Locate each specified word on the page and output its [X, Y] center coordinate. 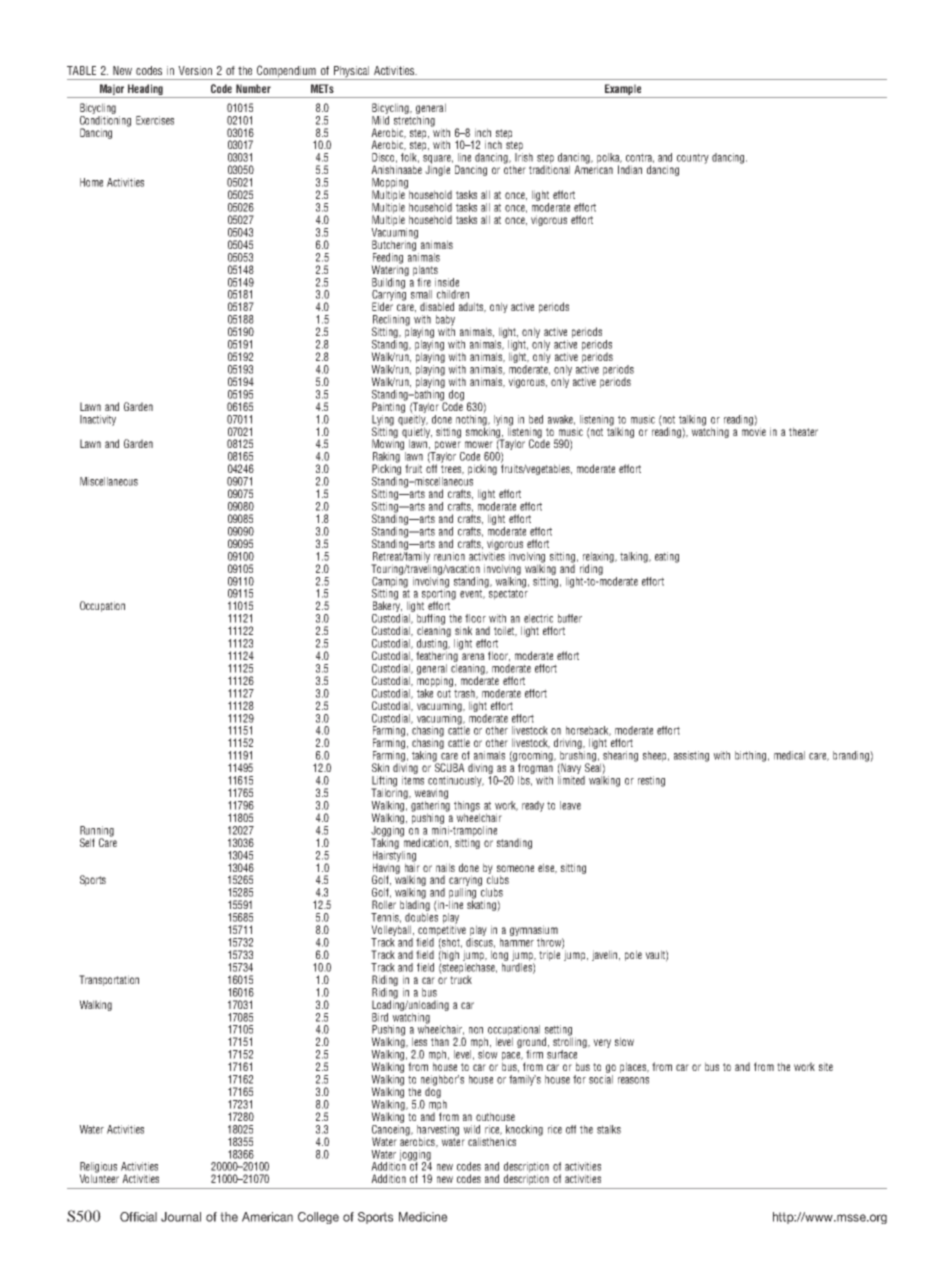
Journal [181, 1217]
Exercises [155, 120]
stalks [609, 1129]
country [693, 158]
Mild [380, 119]
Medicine [423, 1217]
